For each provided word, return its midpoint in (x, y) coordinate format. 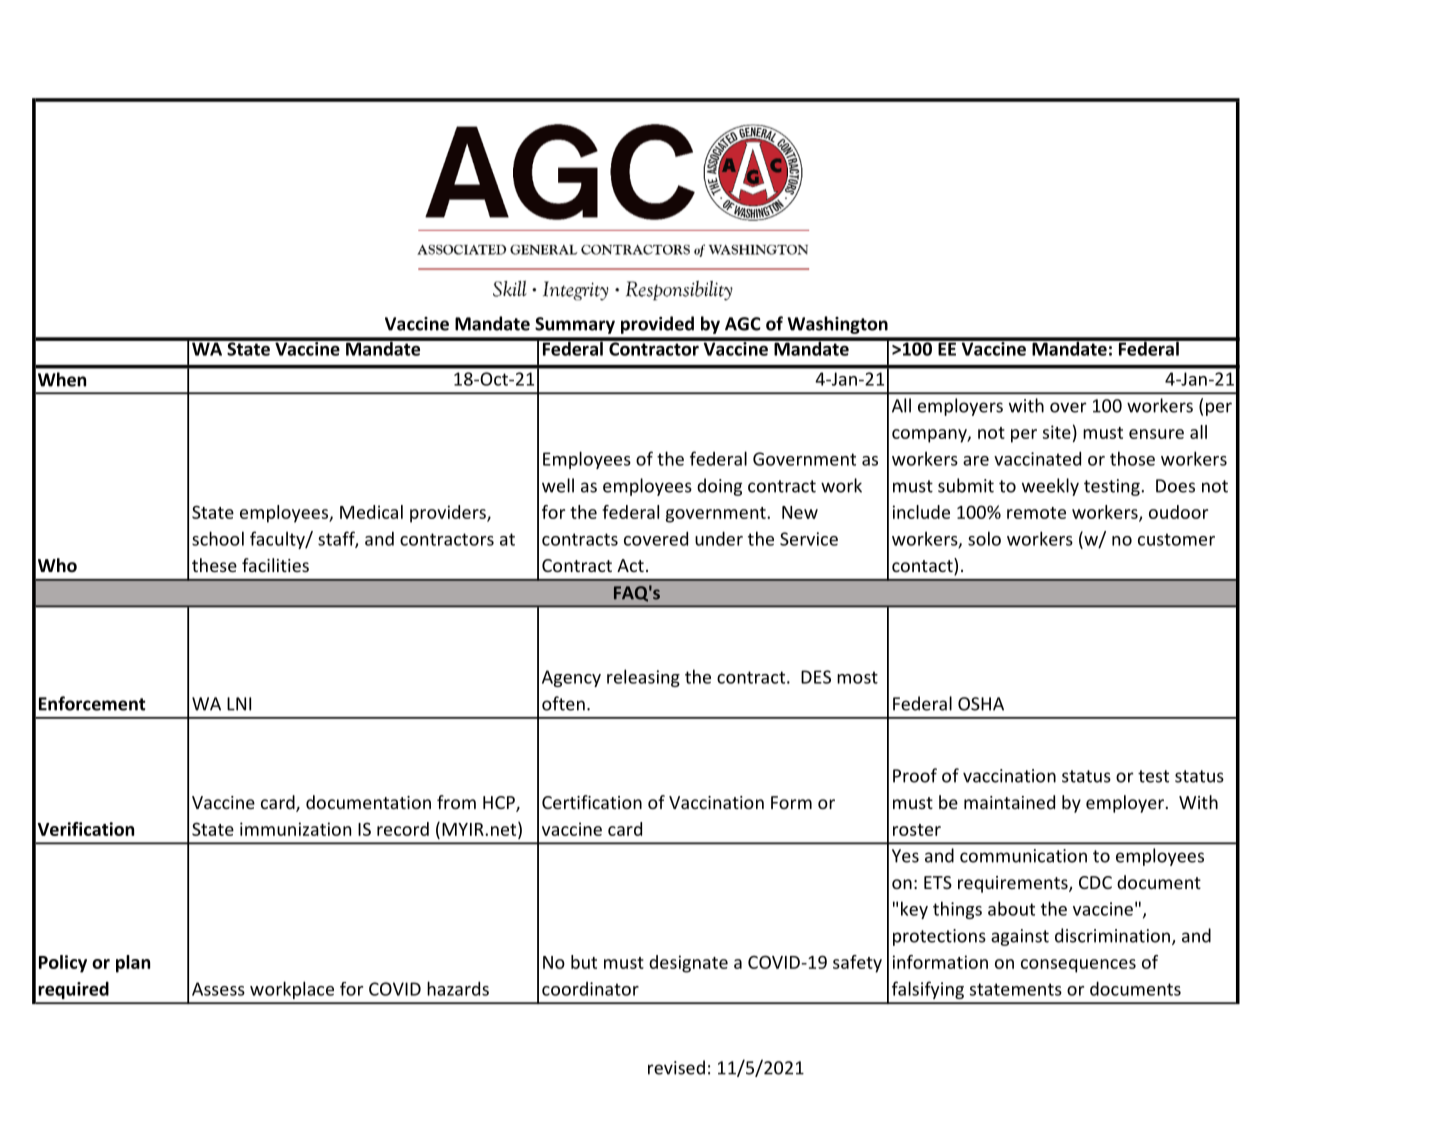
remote (1036, 513)
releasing (643, 678)
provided (657, 325)
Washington (837, 325)
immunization (295, 829)
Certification (592, 802)
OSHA (981, 704)
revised (676, 1067)
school (218, 538)
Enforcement (92, 703)
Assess (218, 989)
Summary (575, 325)
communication (1023, 856)
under (719, 538)
